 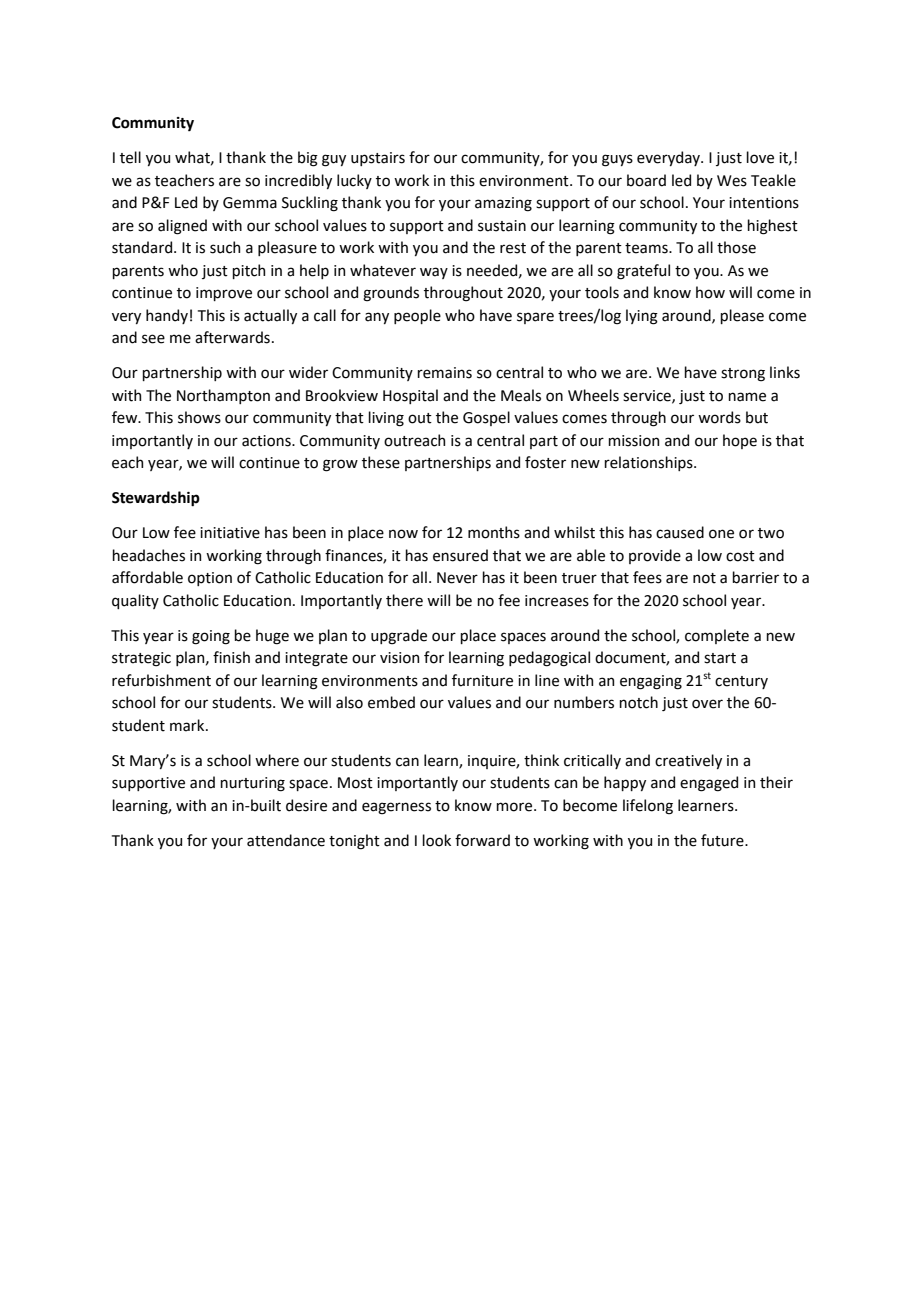 I want to click on Stewardship, so click(x=156, y=498).
